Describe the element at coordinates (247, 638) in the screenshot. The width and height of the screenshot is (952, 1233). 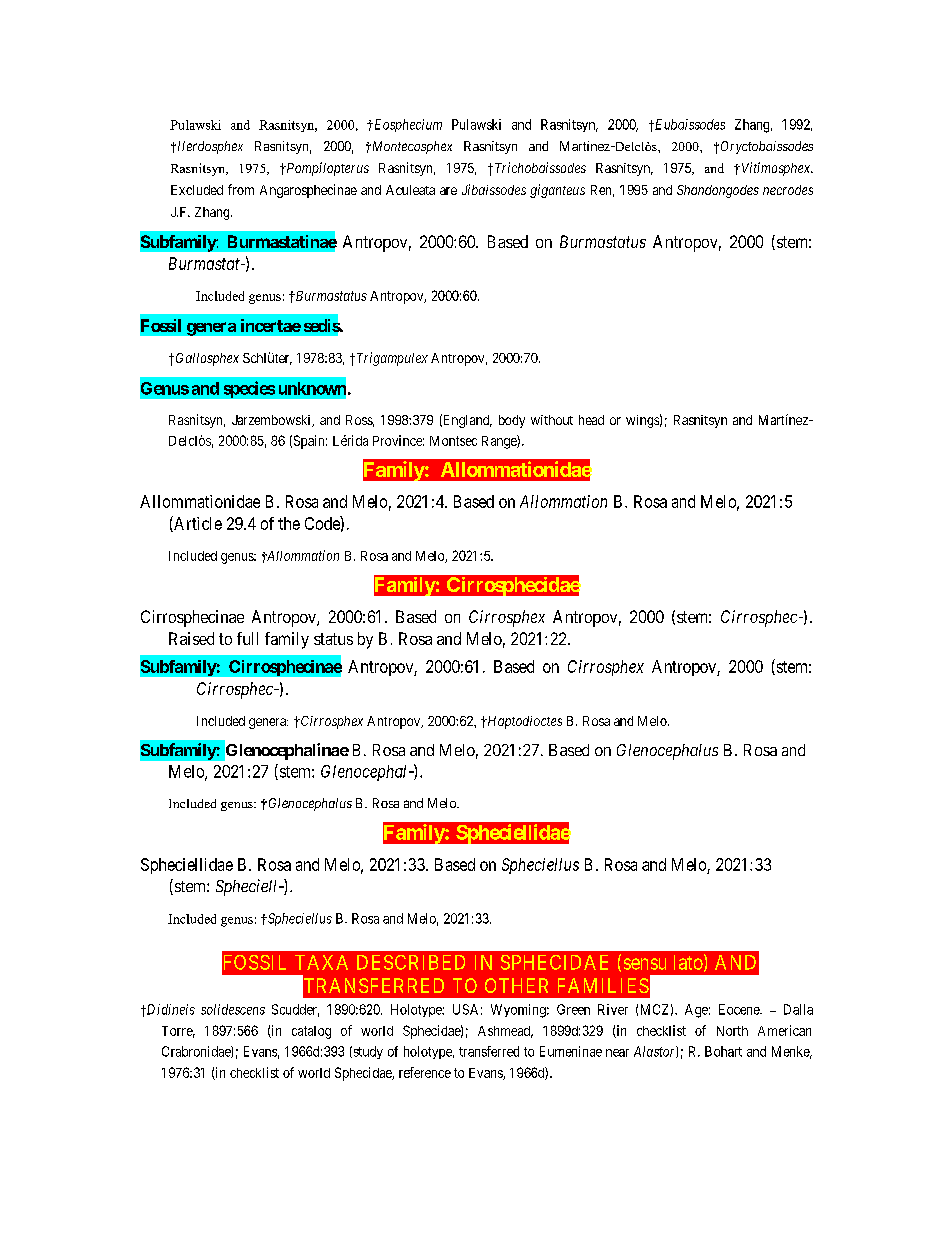
I see `full` at that location.
